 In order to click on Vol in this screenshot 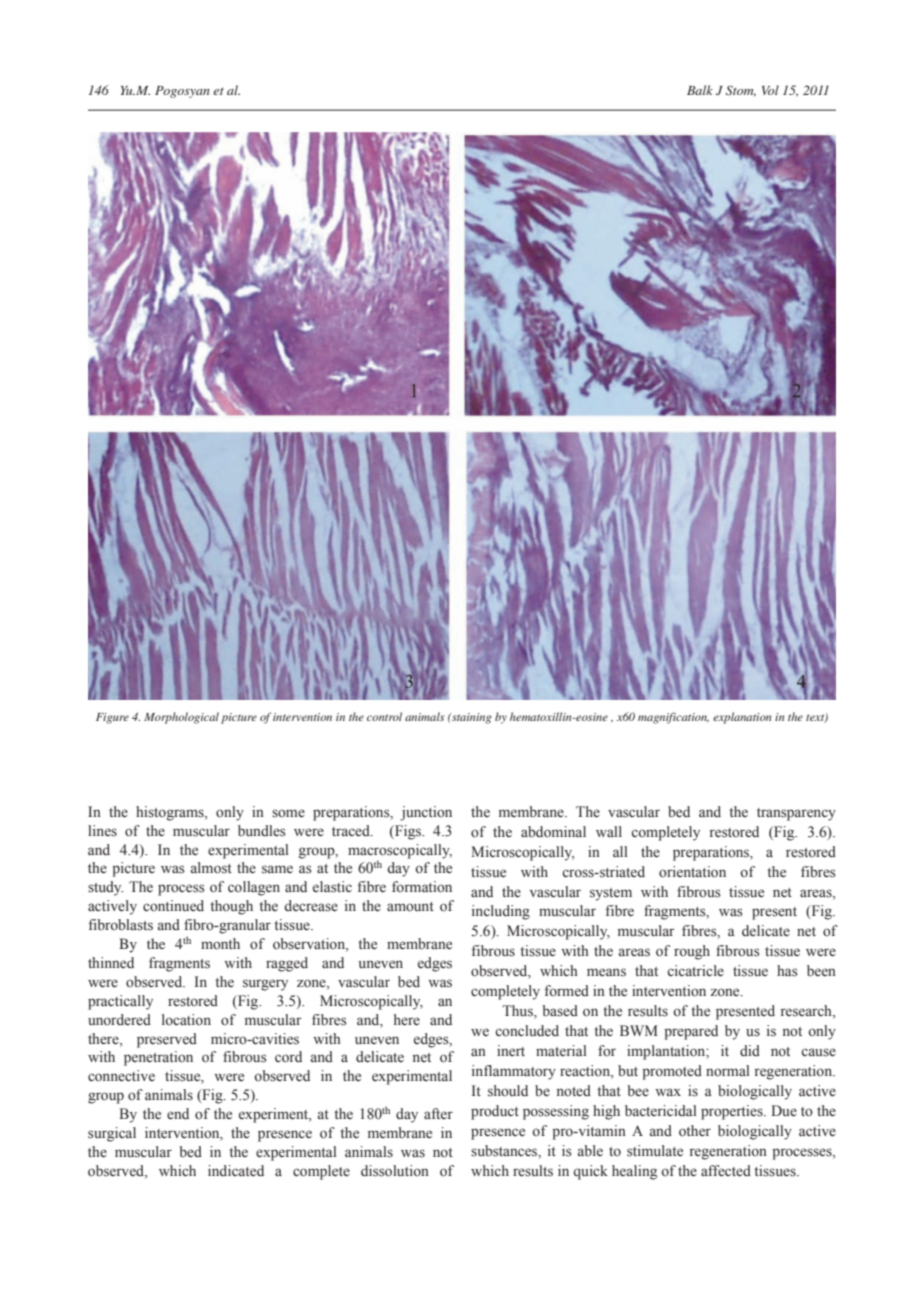, I will do `click(770, 90)`.
